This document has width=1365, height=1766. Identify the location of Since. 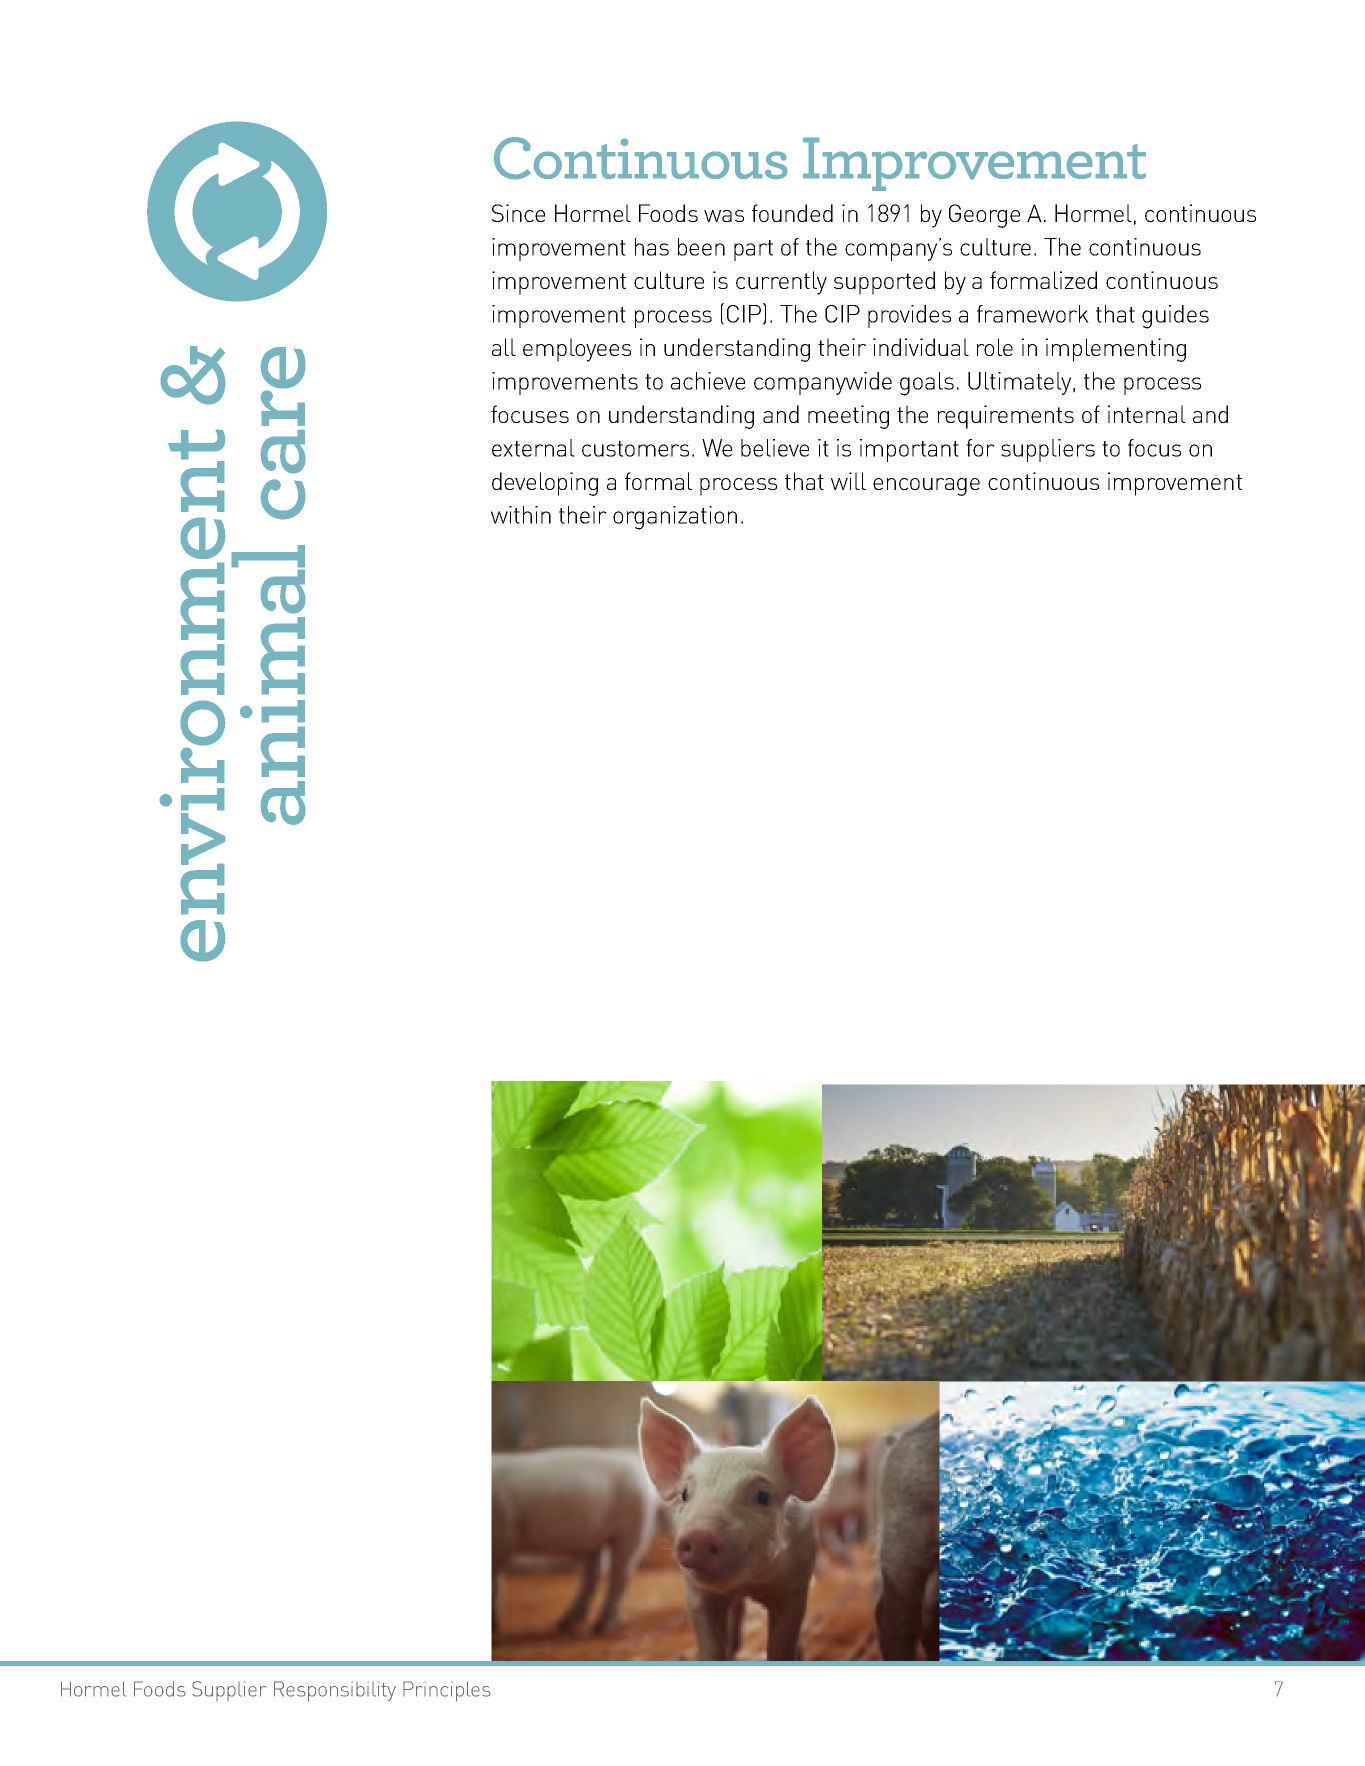
(518, 213).
